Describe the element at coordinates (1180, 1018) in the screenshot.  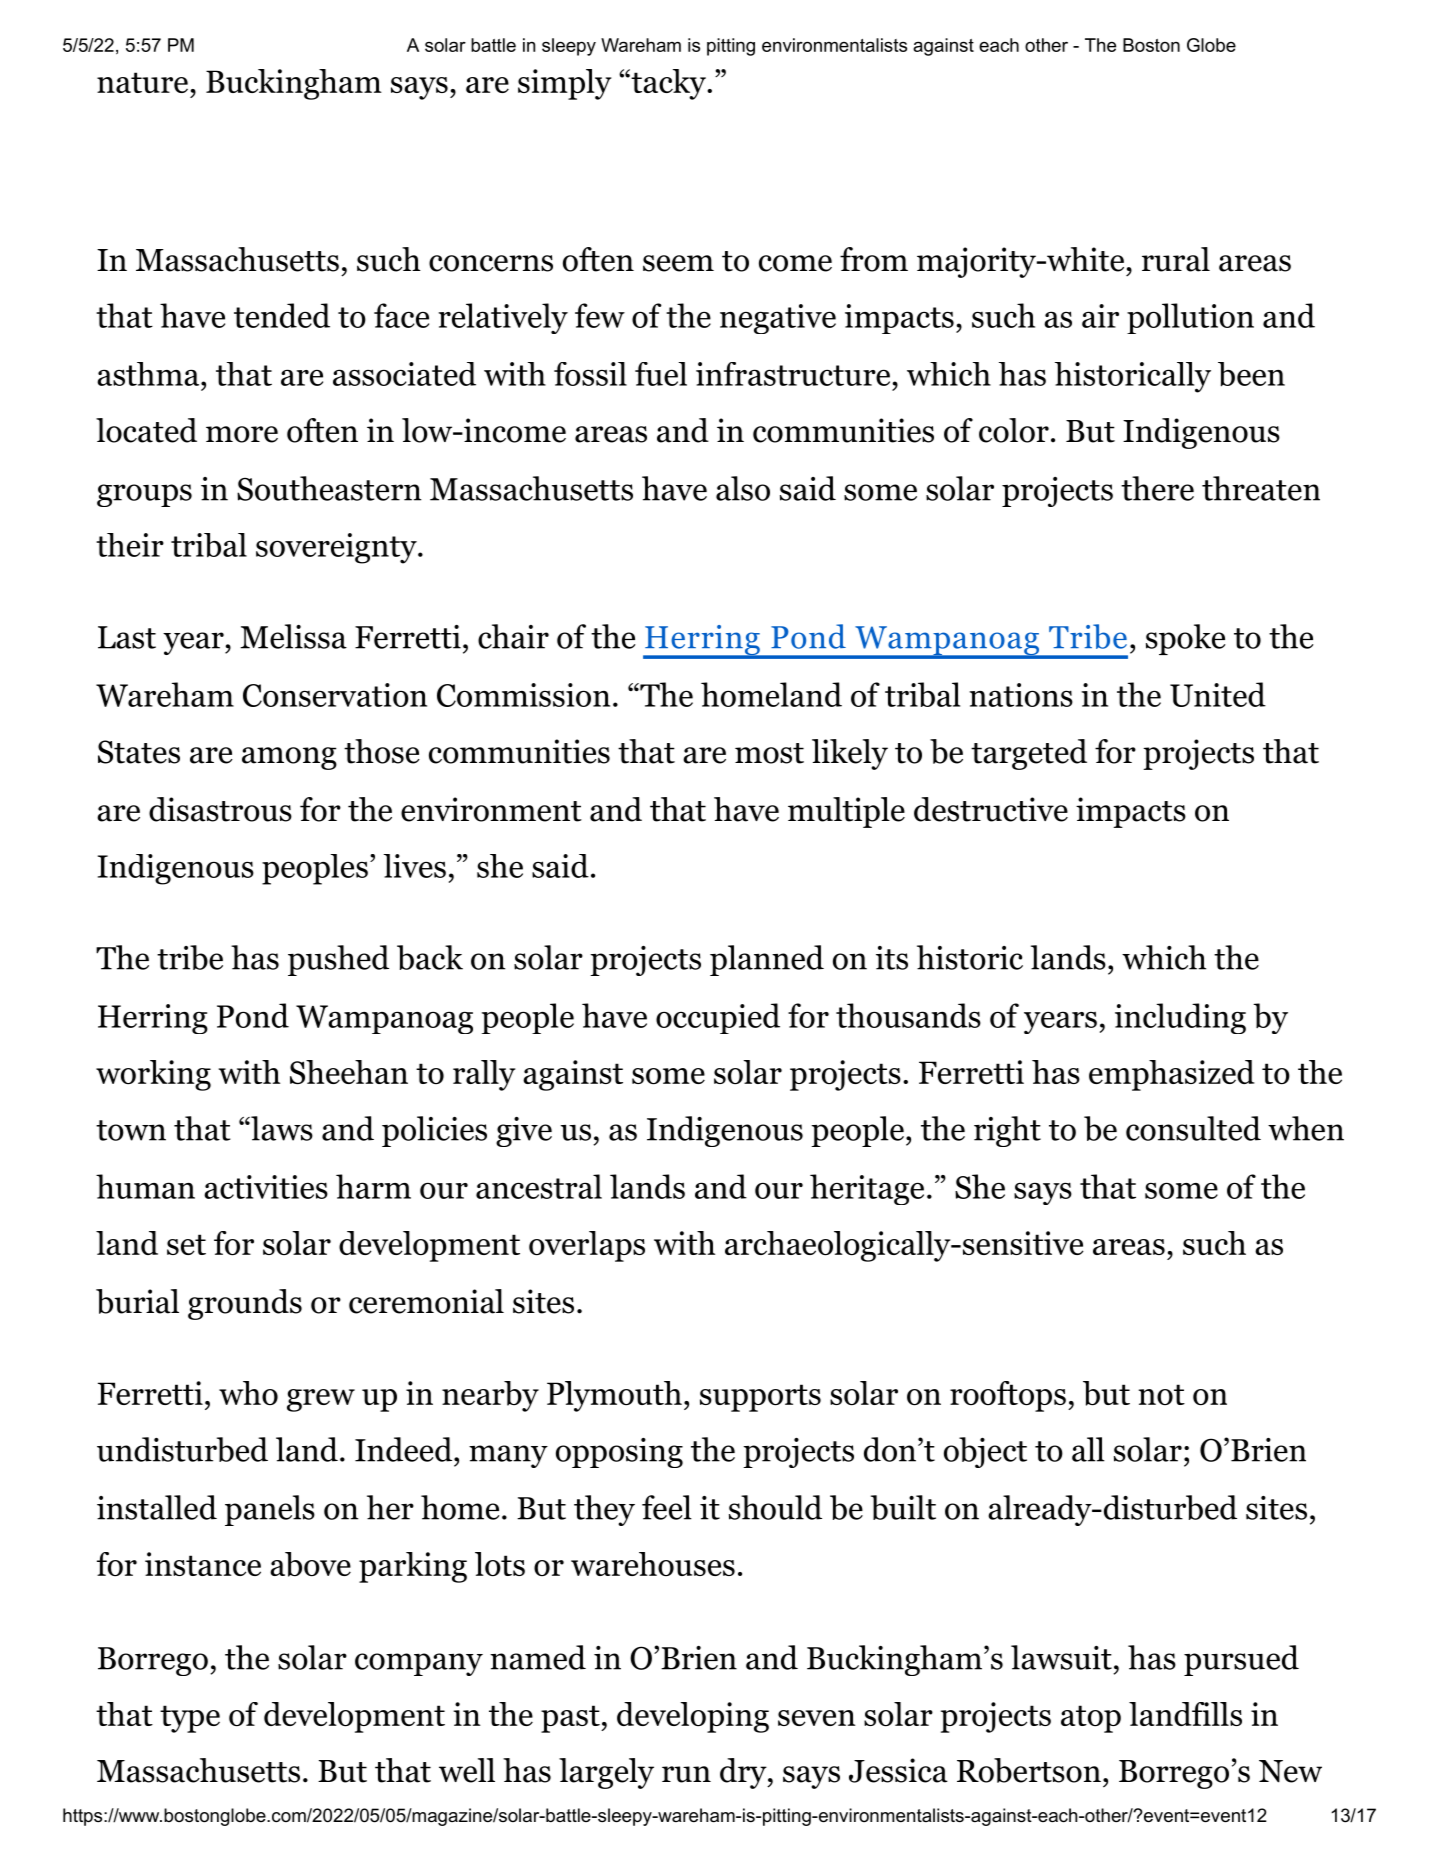
I see `including` at that location.
